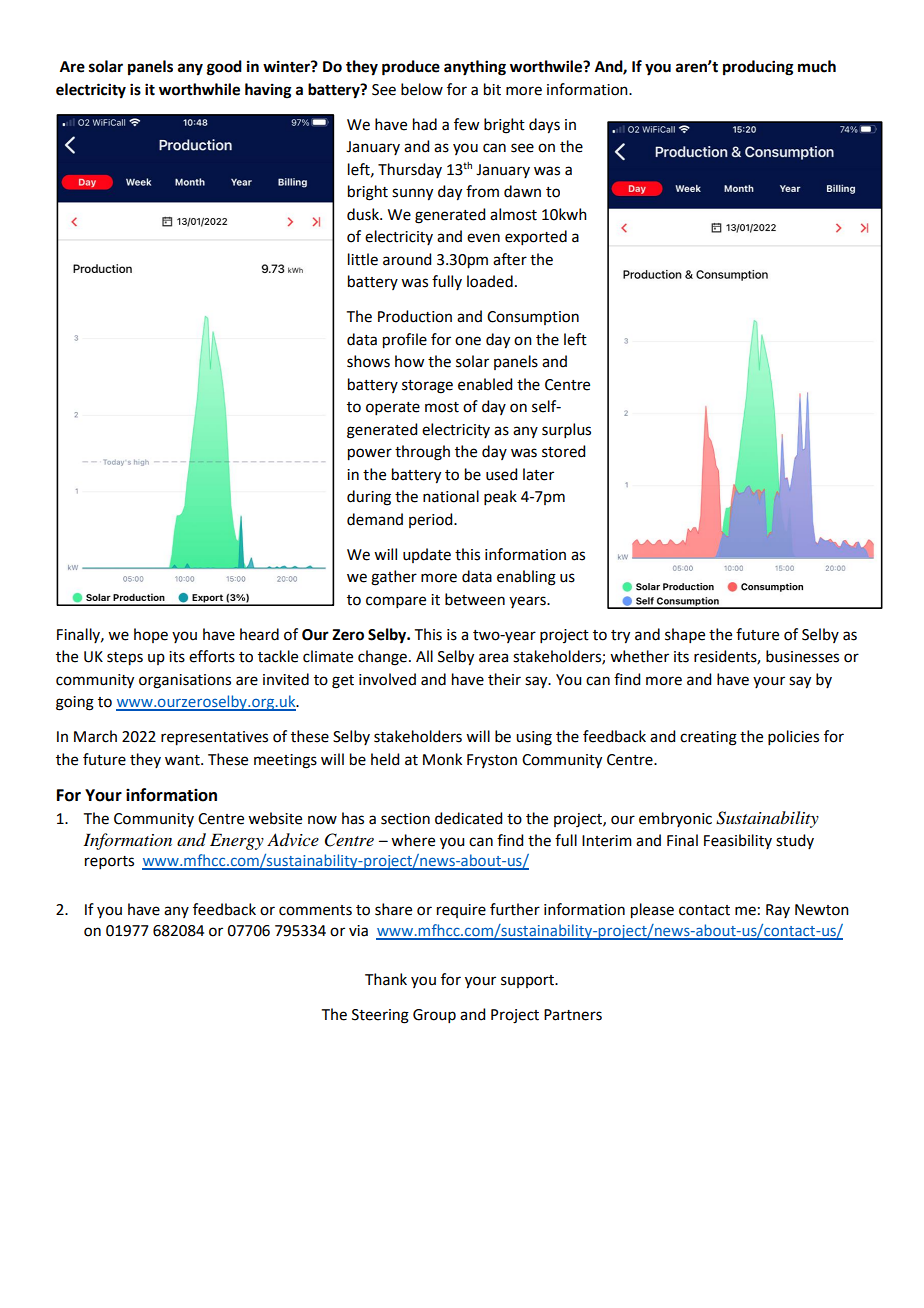 This screenshot has height=1308, width=924. I want to click on hope, so click(151, 635).
